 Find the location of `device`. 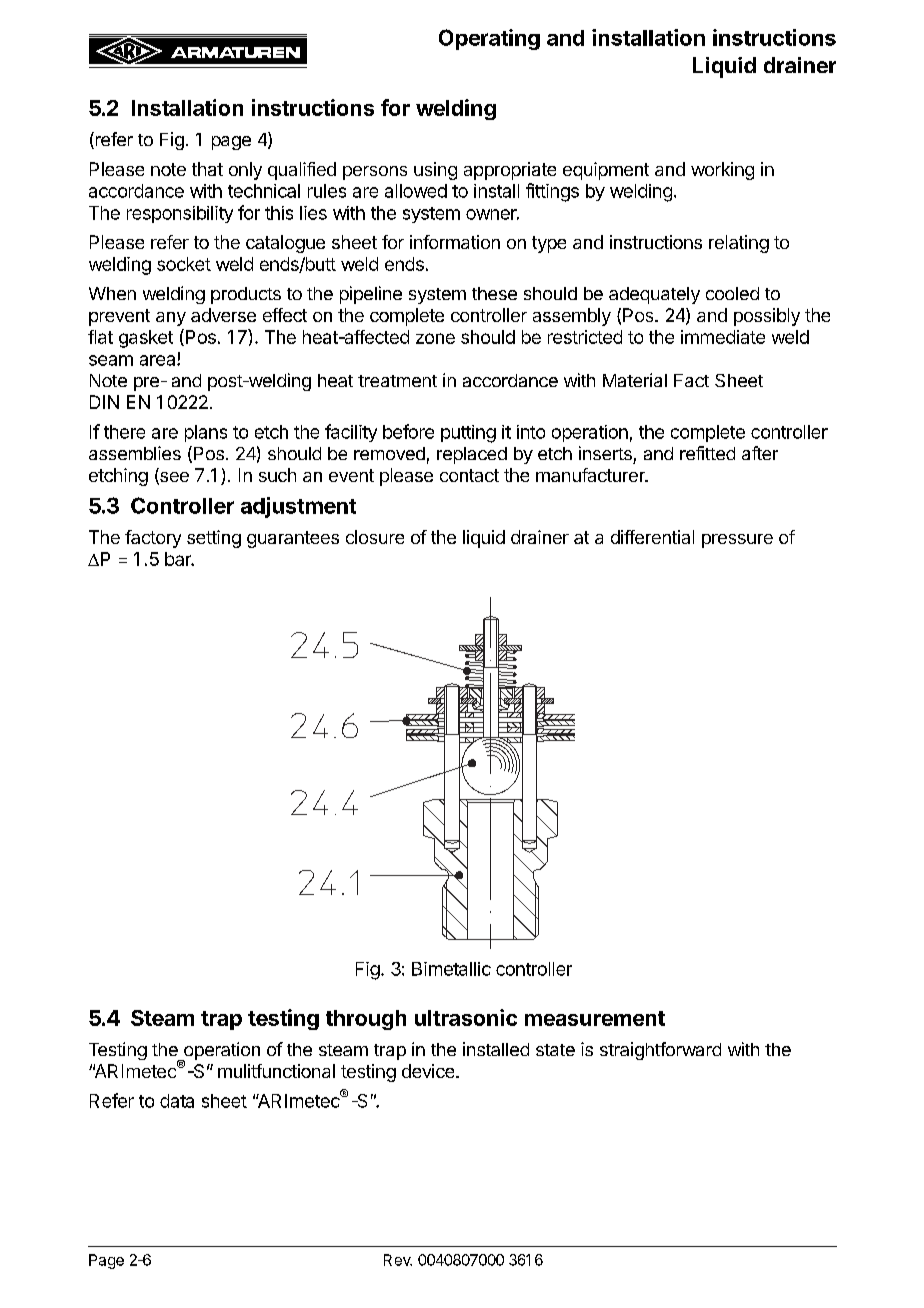

device is located at coordinates (429, 1071).
